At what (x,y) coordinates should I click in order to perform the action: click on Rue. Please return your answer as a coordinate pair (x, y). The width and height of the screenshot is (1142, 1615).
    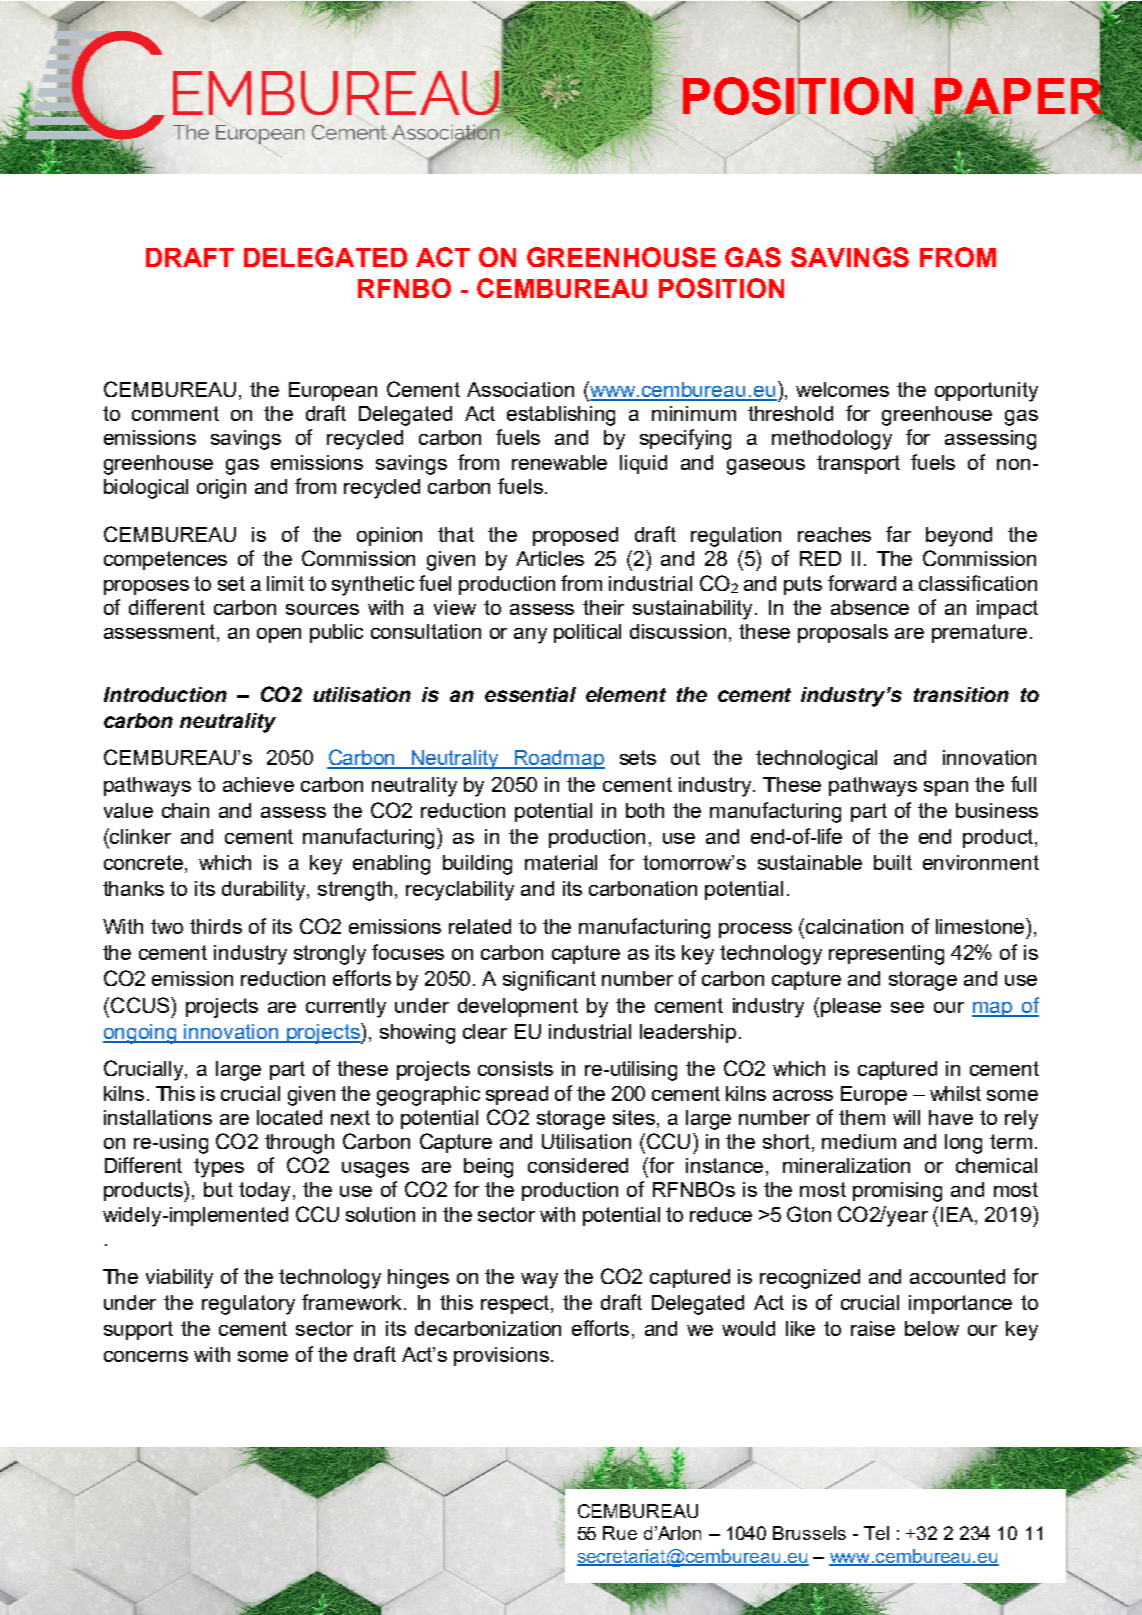
    Looking at the image, I should click on (620, 1533).
